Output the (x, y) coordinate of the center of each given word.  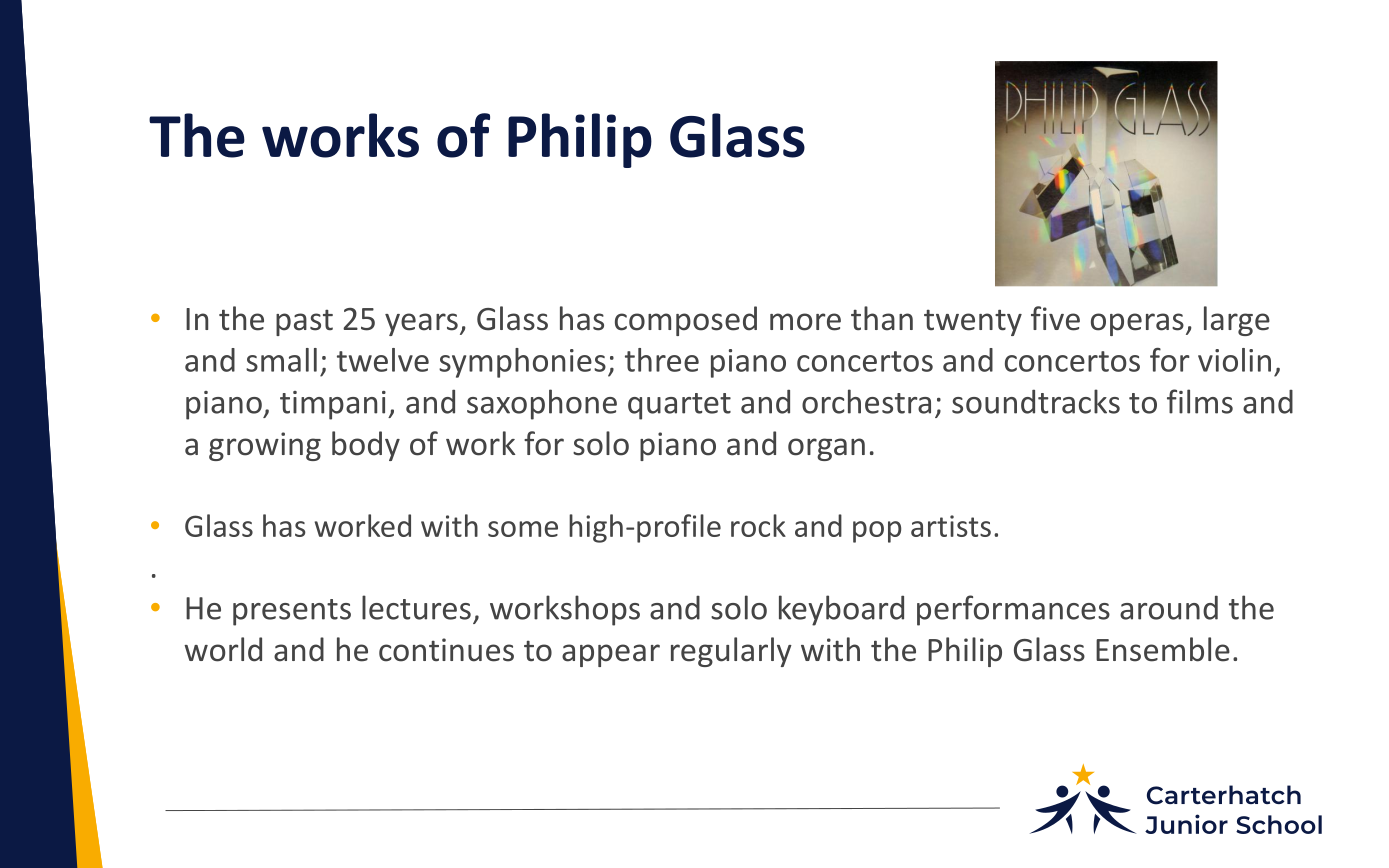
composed (686, 321)
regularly (731, 652)
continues (446, 650)
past (304, 322)
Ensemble (1163, 649)
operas (1137, 324)
